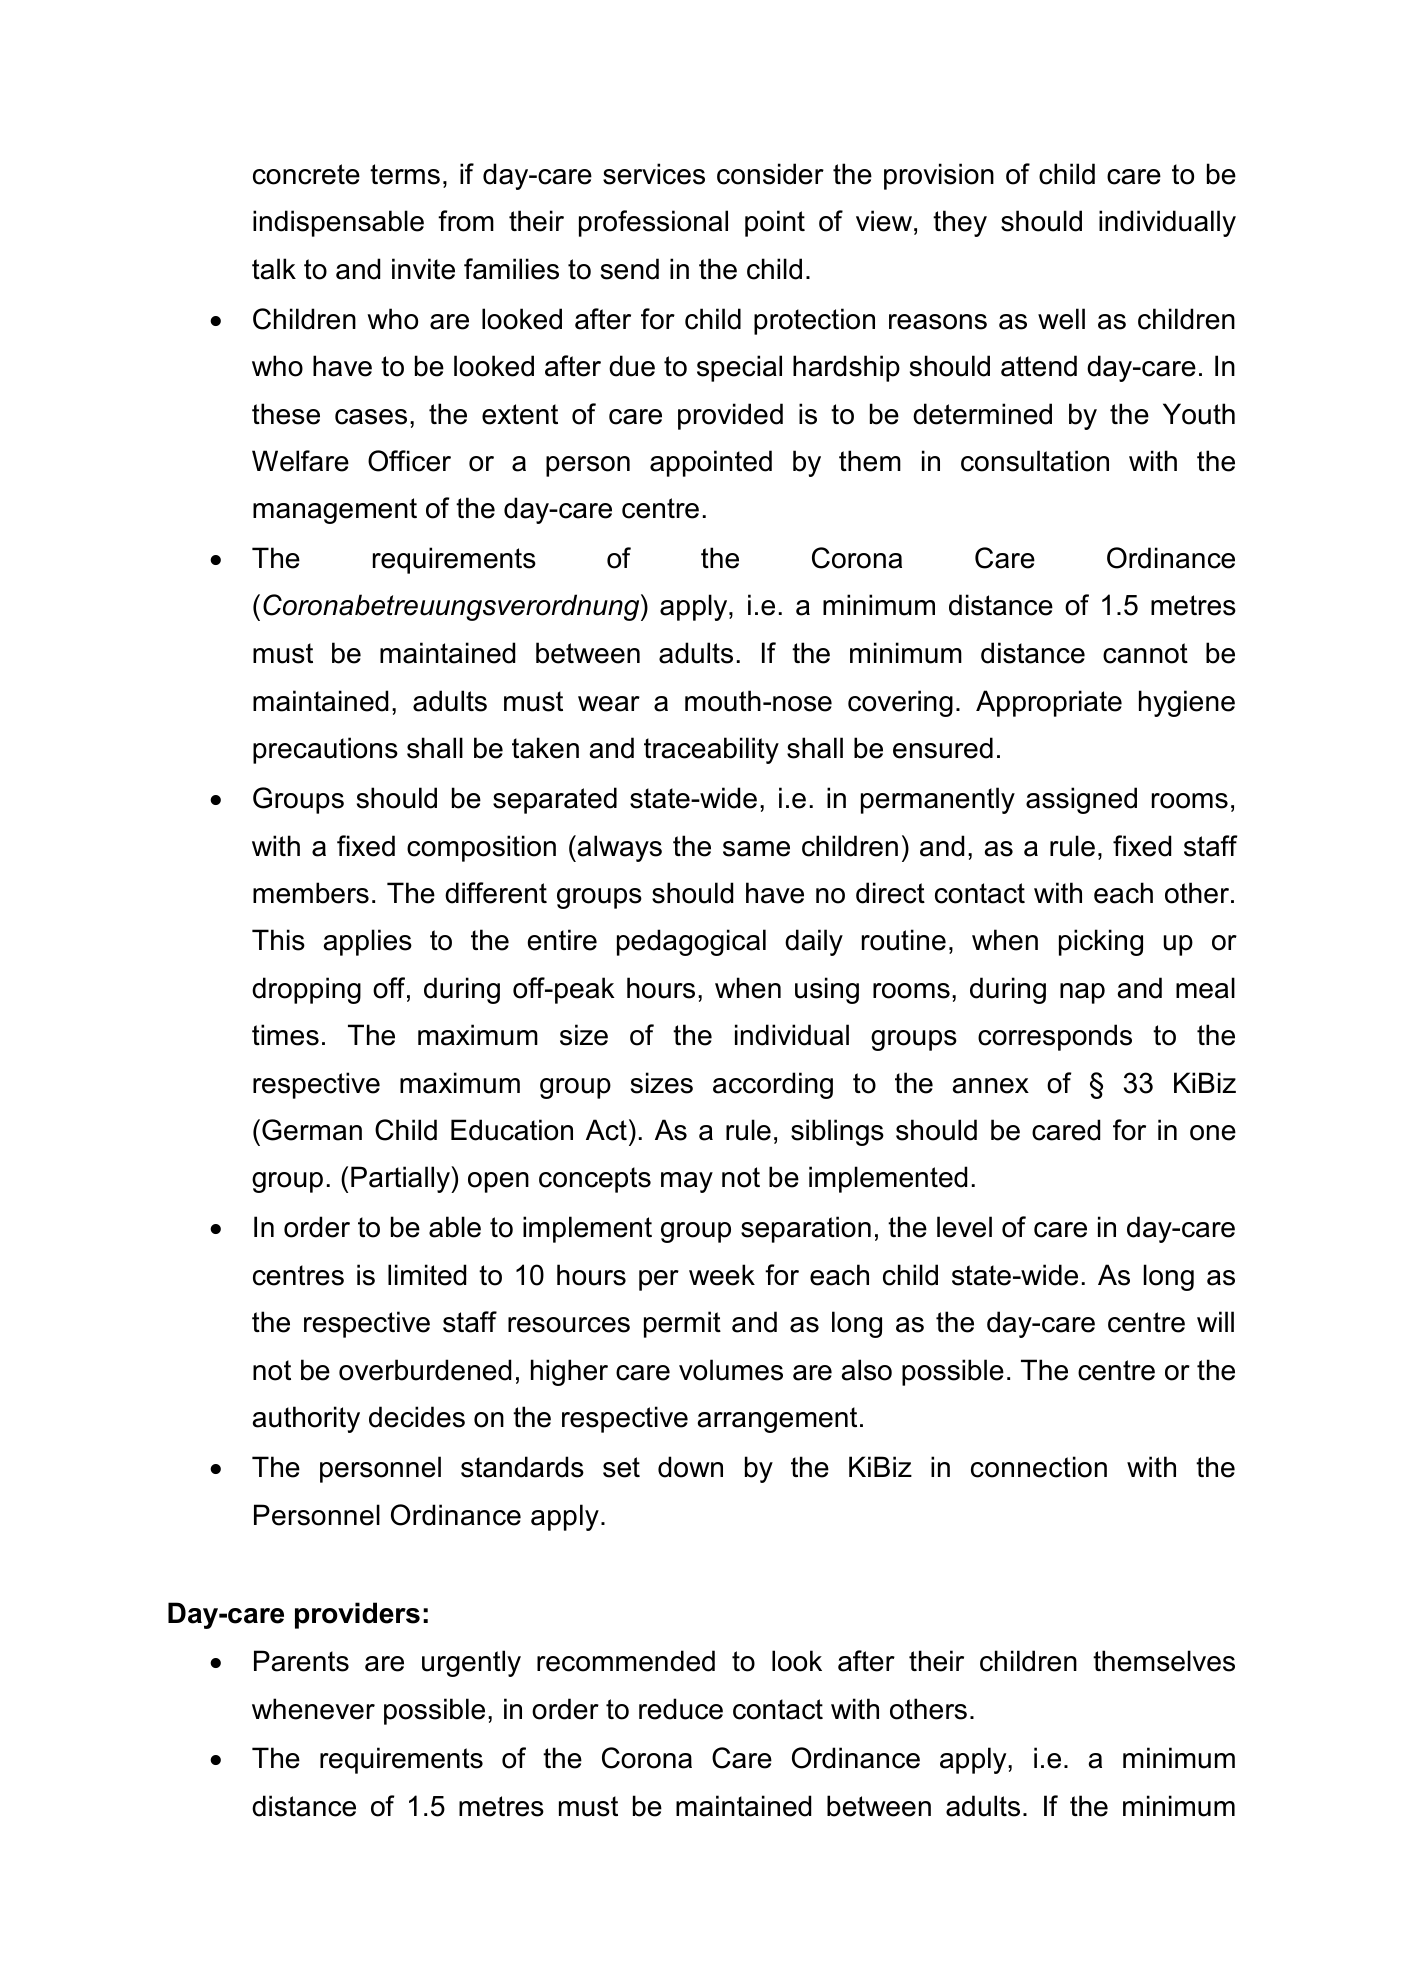 The image size is (1403, 1985). What do you see at coordinates (368, 942) in the page?
I see `applies` at bounding box center [368, 942].
